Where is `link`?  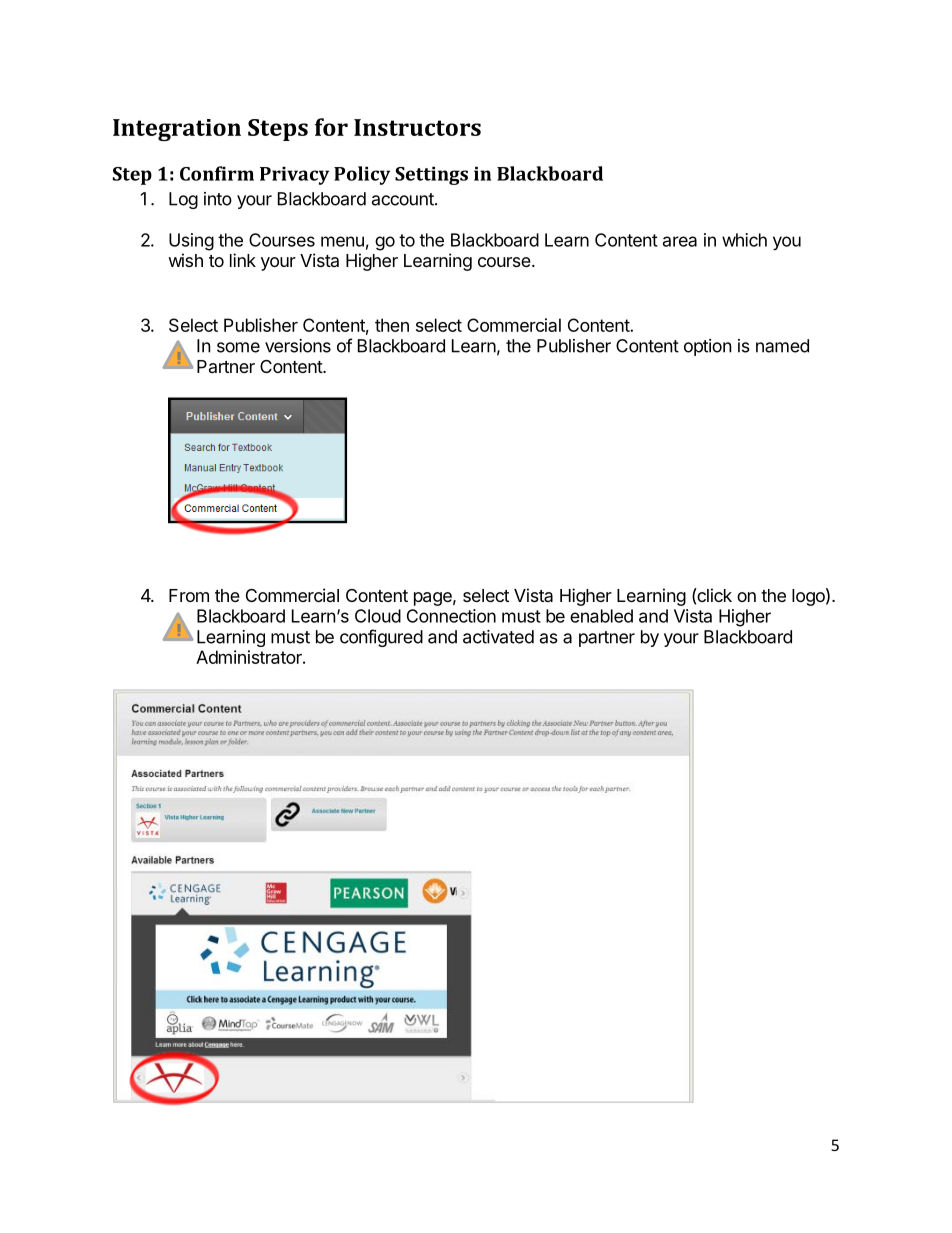 link is located at coordinates (243, 260).
